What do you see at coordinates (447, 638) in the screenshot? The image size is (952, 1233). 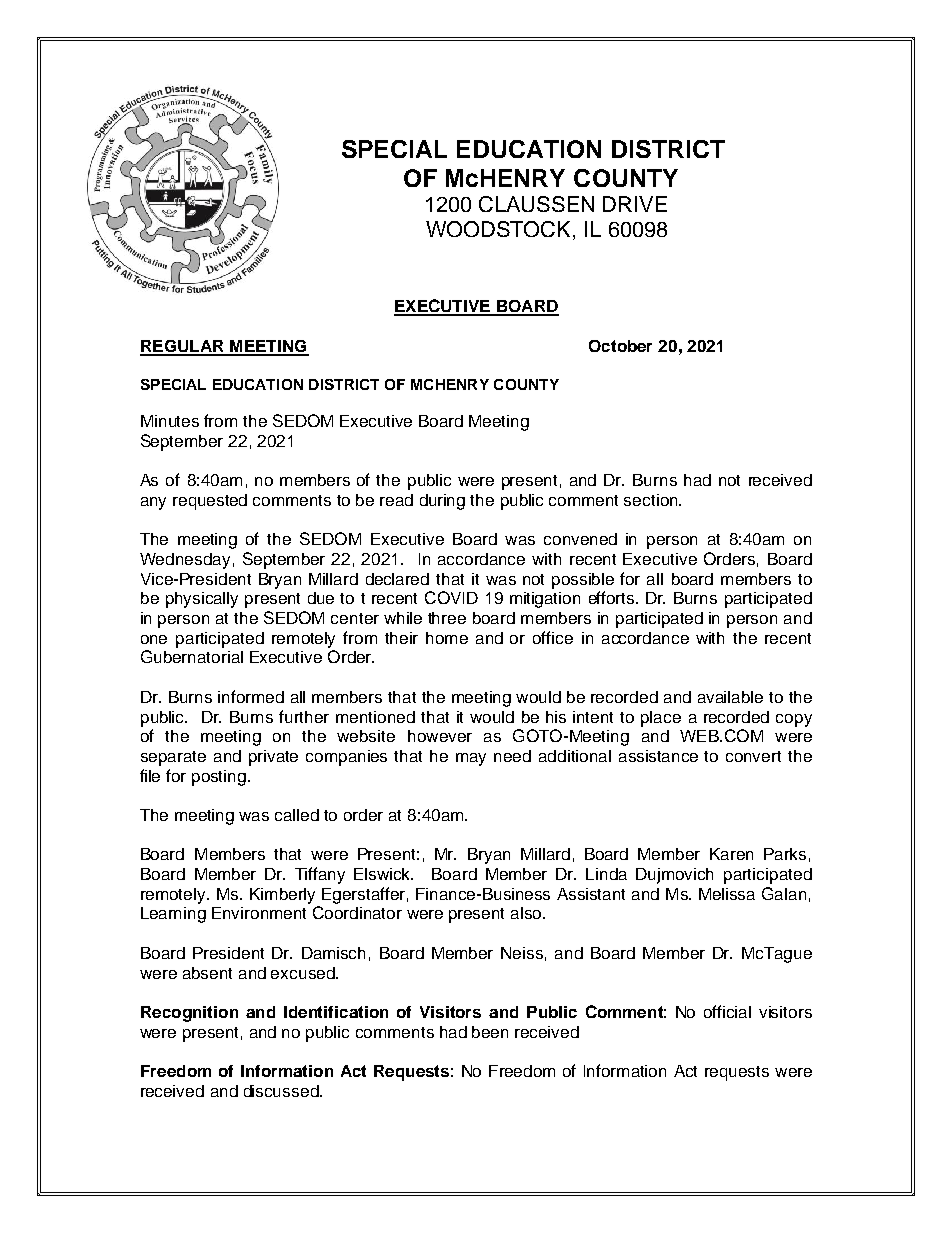 I see `home` at bounding box center [447, 638].
